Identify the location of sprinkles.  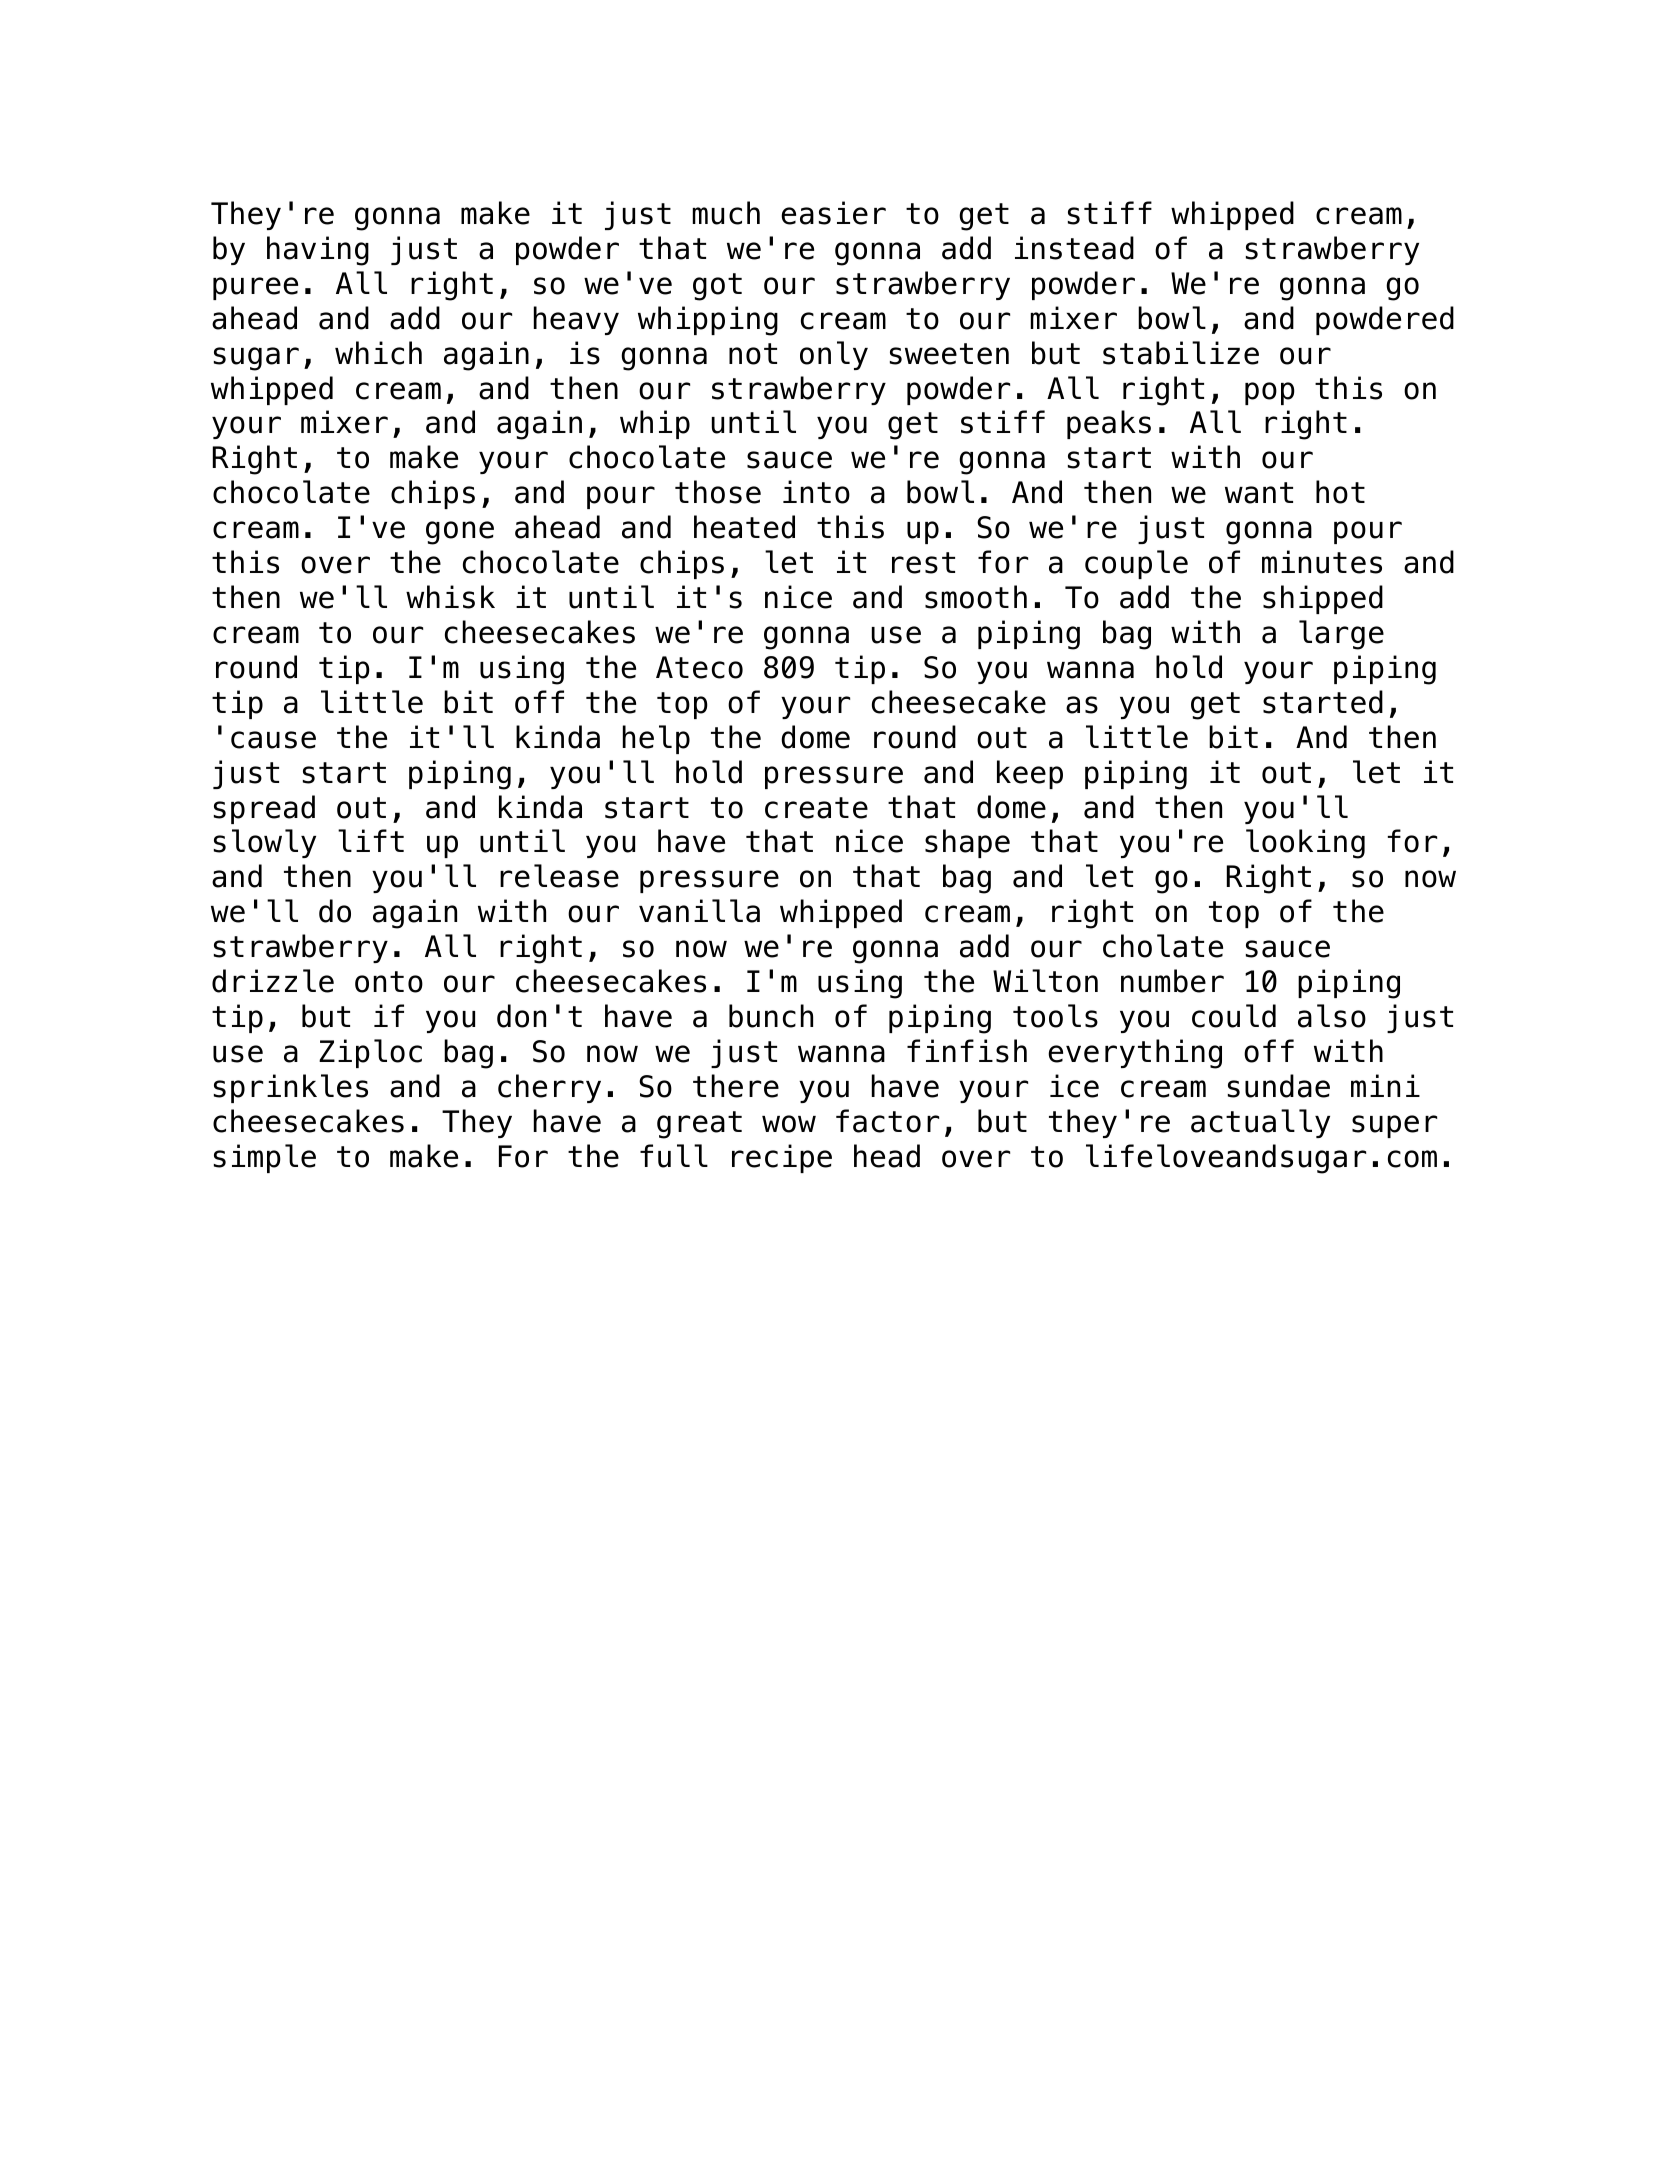
(291, 1088).
